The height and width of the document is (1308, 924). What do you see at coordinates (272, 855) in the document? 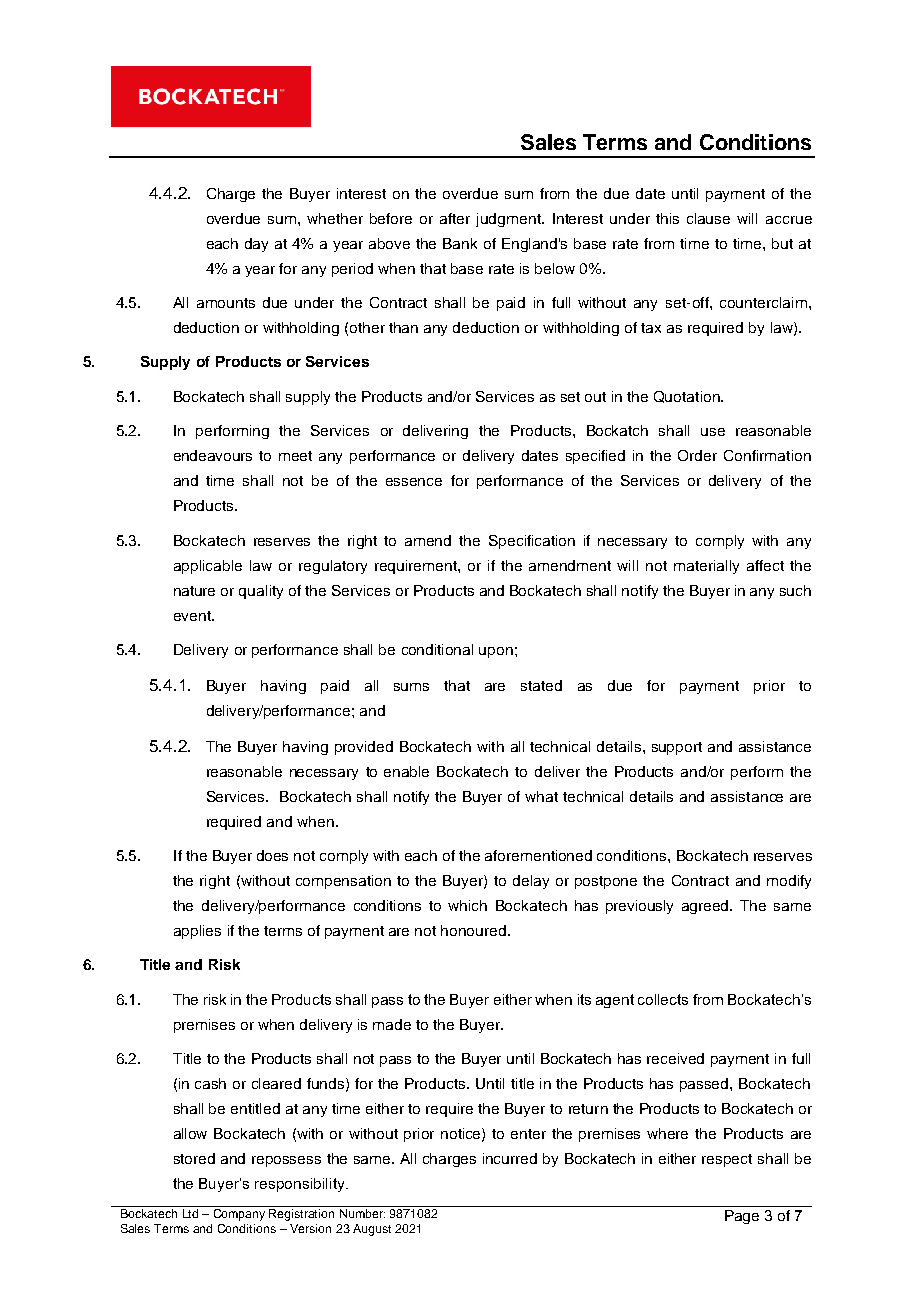
I see `does` at bounding box center [272, 855].
